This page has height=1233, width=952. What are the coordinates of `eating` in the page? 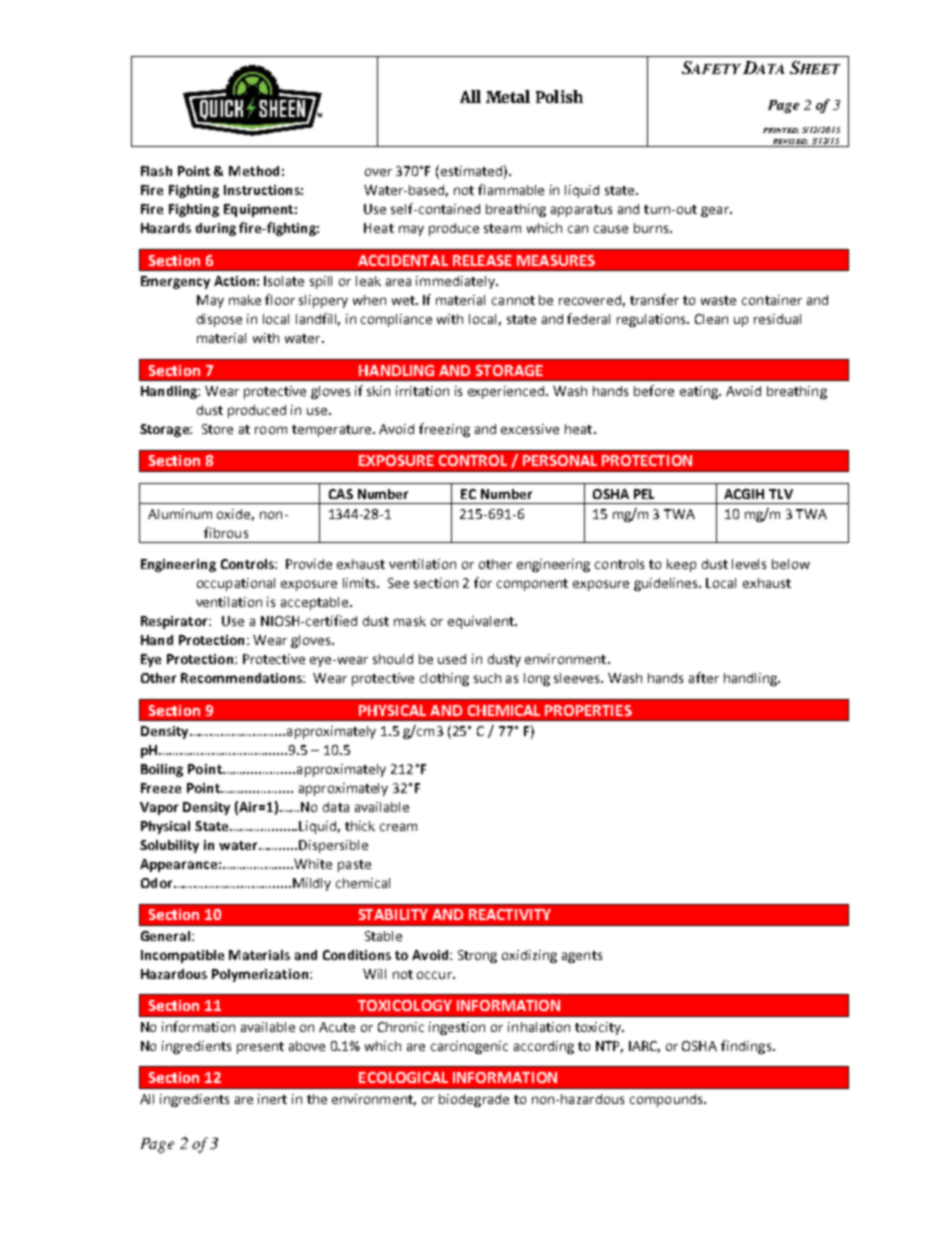 It's located at (700, 392).
